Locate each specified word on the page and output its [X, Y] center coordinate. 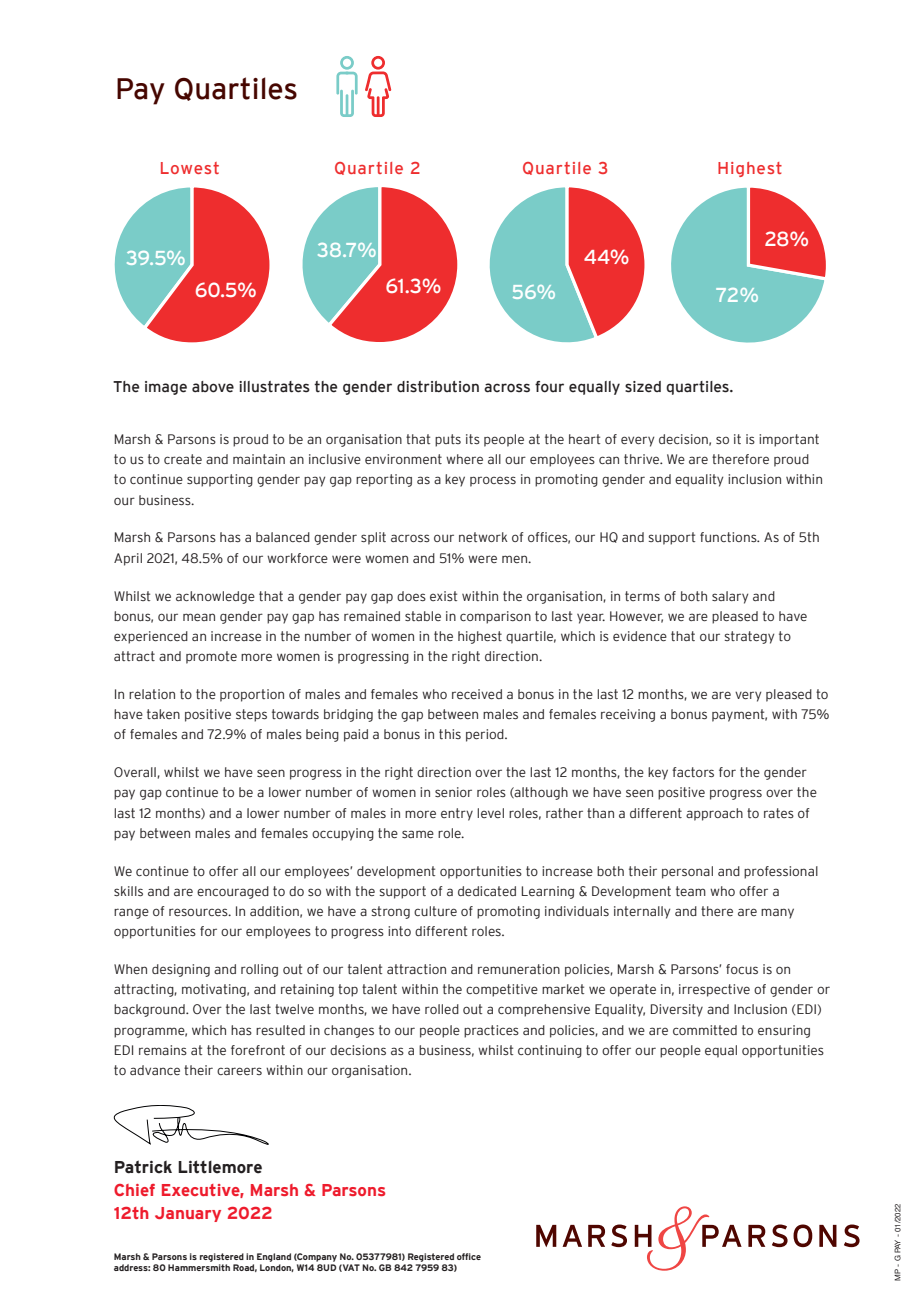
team [691, 891]
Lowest [190, 168]
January [188, 1214]
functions [729, 537]
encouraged [233, 892]
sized [643, 387]
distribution [438, 387]
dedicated [487, 891]
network [483, 537]
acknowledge [215, 597]
